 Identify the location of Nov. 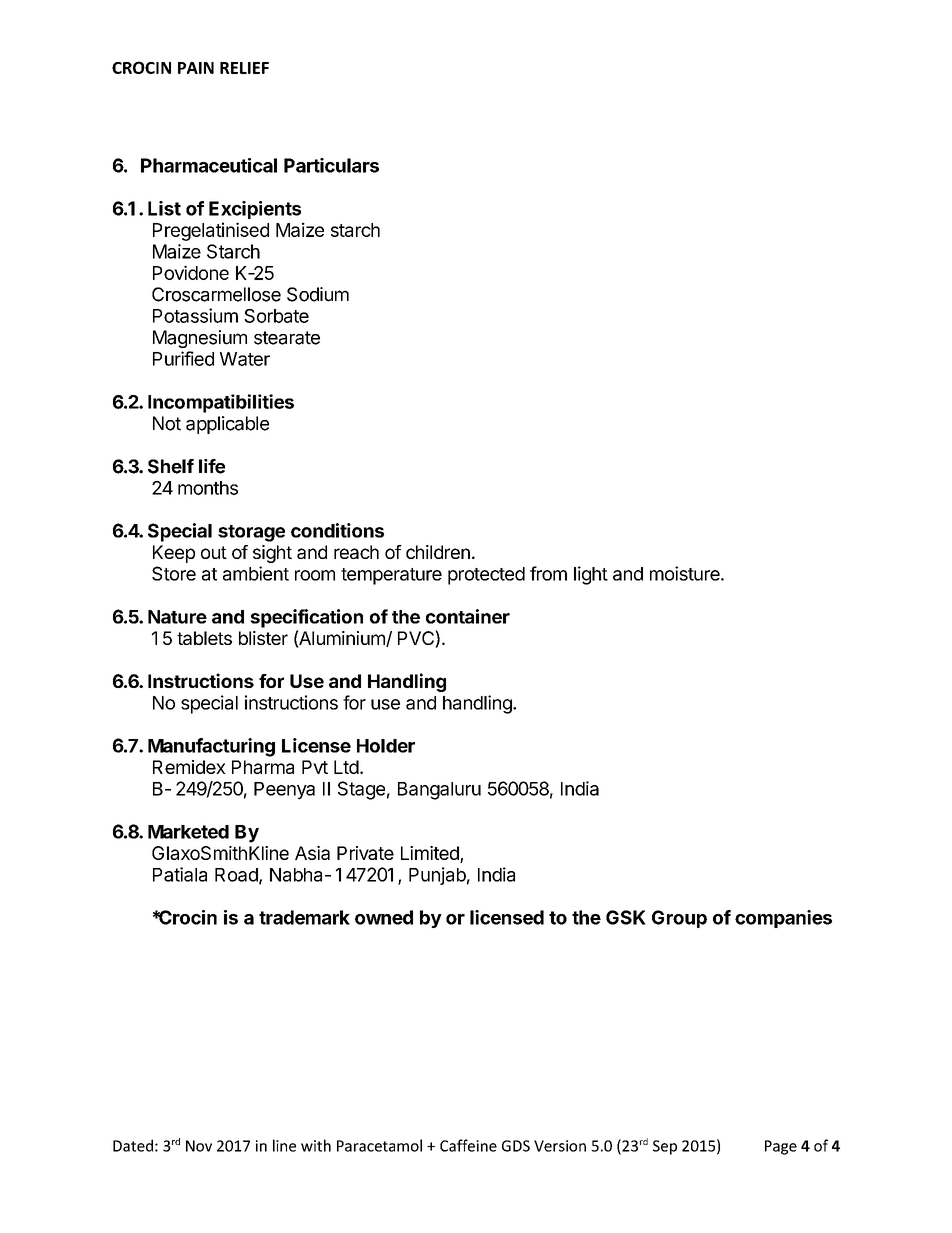
(199, 1146).
